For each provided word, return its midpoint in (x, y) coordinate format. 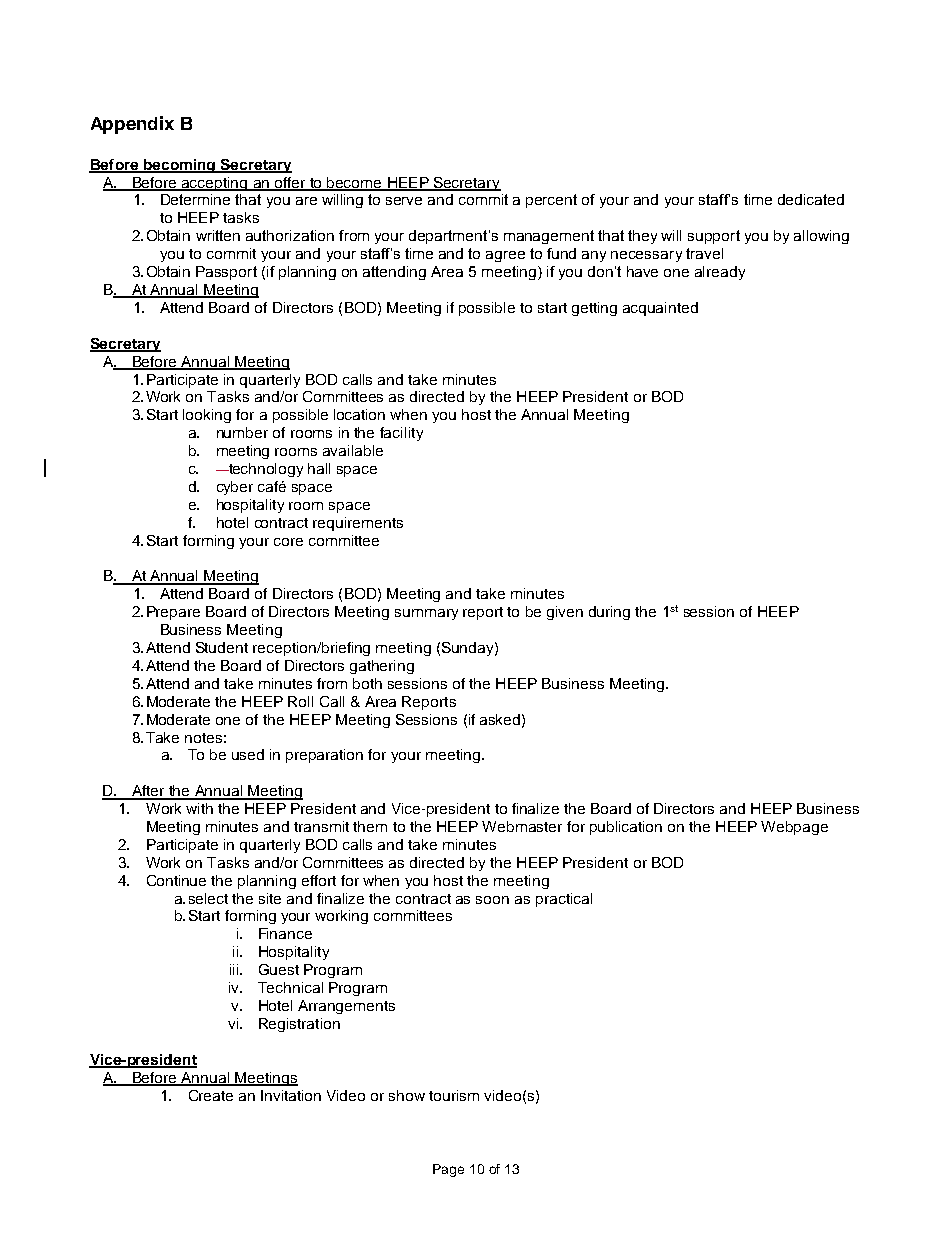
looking (207, 416)
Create (211, 1095)
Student (222, 647)
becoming (179, 166)
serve (404, 201)
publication (626, 828)
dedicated (811, 199)
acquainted (660, 309)
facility (401, 434)
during (609, 613)
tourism (454, 1095)
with (199, 808)
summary (426, 614)
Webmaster (522, 826)
